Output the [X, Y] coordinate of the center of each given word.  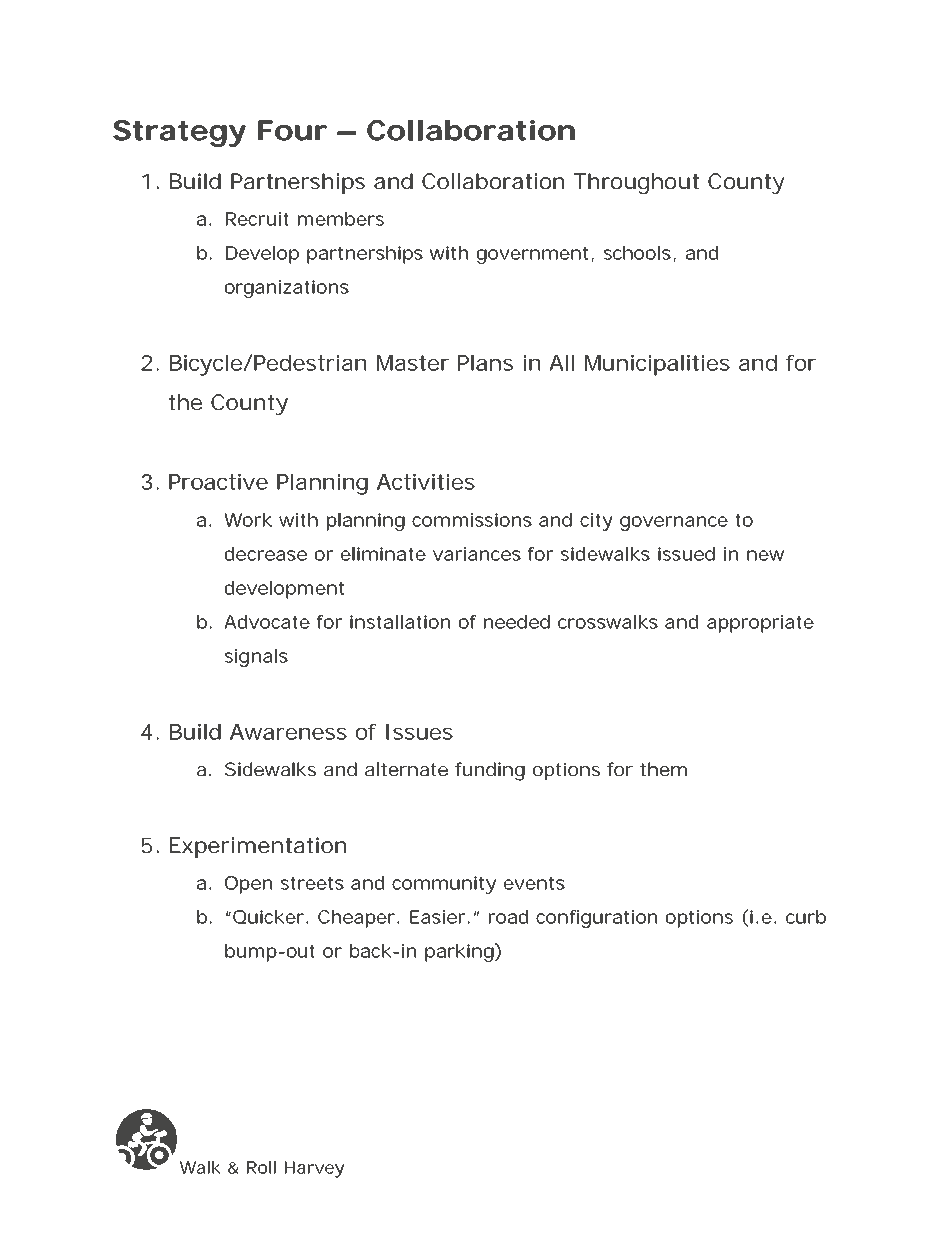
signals [256, 658]
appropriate [760, 624]
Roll [261, 1167]
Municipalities [657, 365]
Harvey [314, 1169]
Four [292, 130]
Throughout [636, 183]
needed [517, 622]
